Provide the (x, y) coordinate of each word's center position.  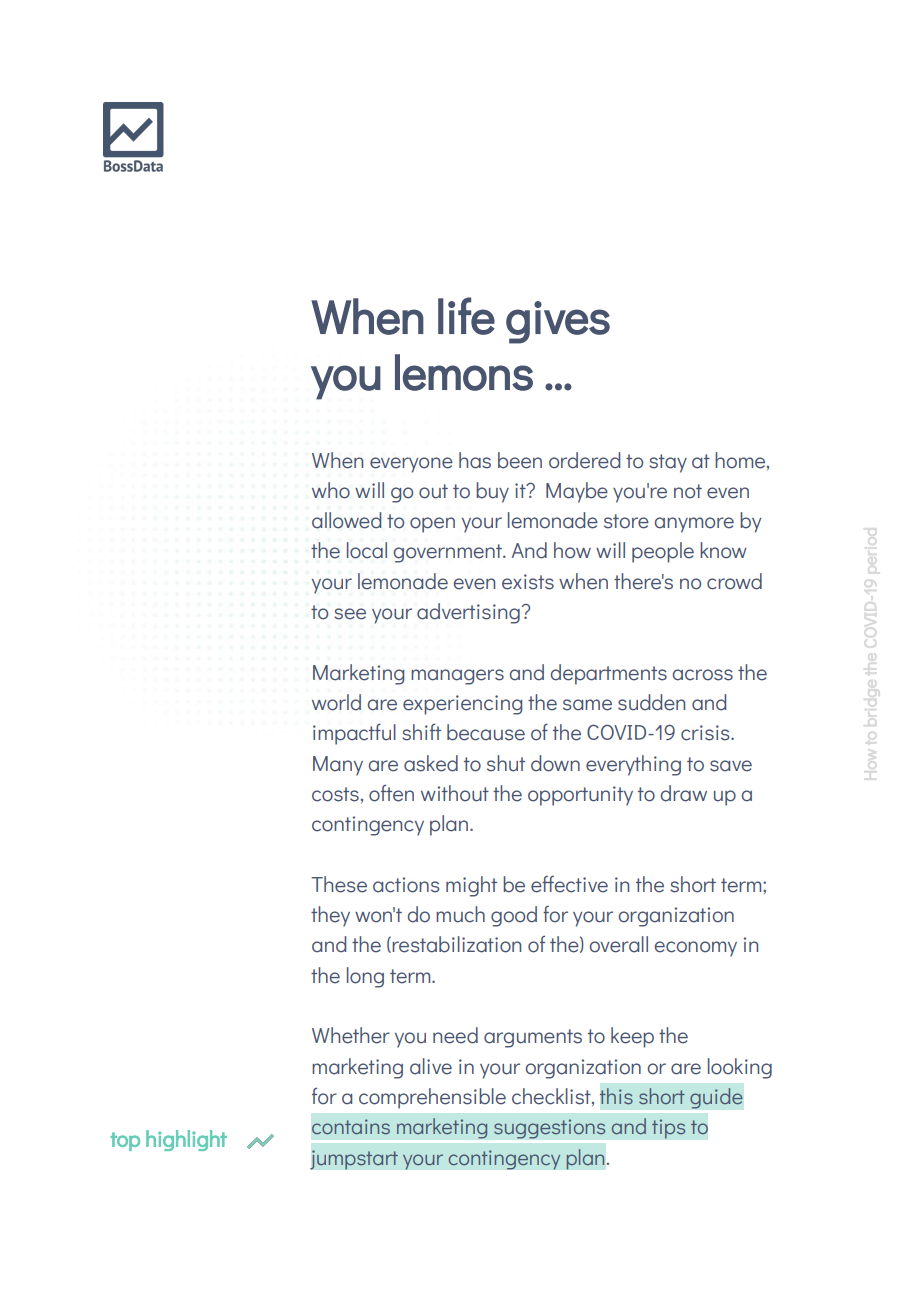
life (466, 316)
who (331, 490)
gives (558, 322)
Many (338, 766)
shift (421, 732)
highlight (186, 1140)
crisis (706, 733)
